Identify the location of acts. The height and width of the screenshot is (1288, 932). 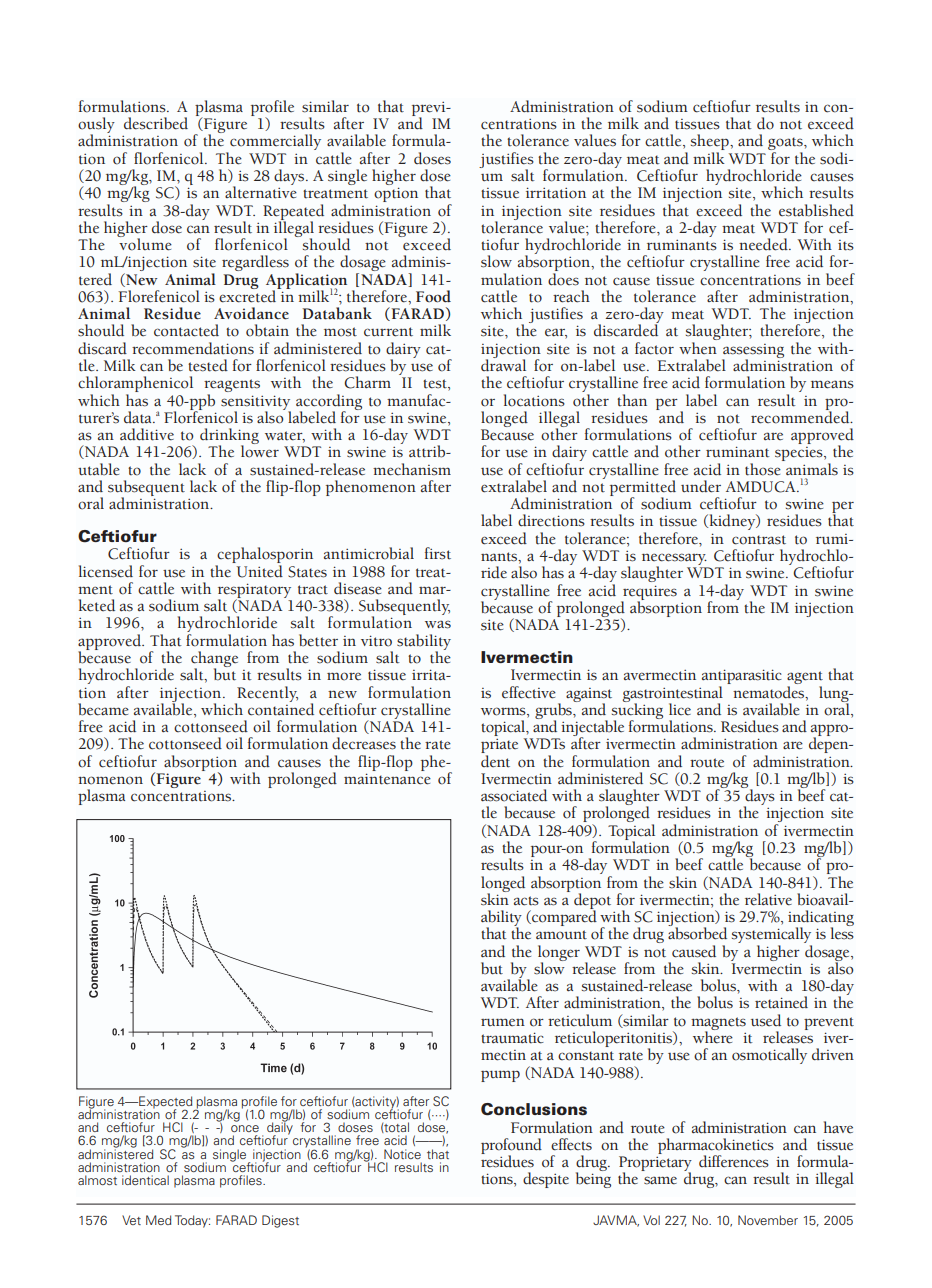
(526, 901).
